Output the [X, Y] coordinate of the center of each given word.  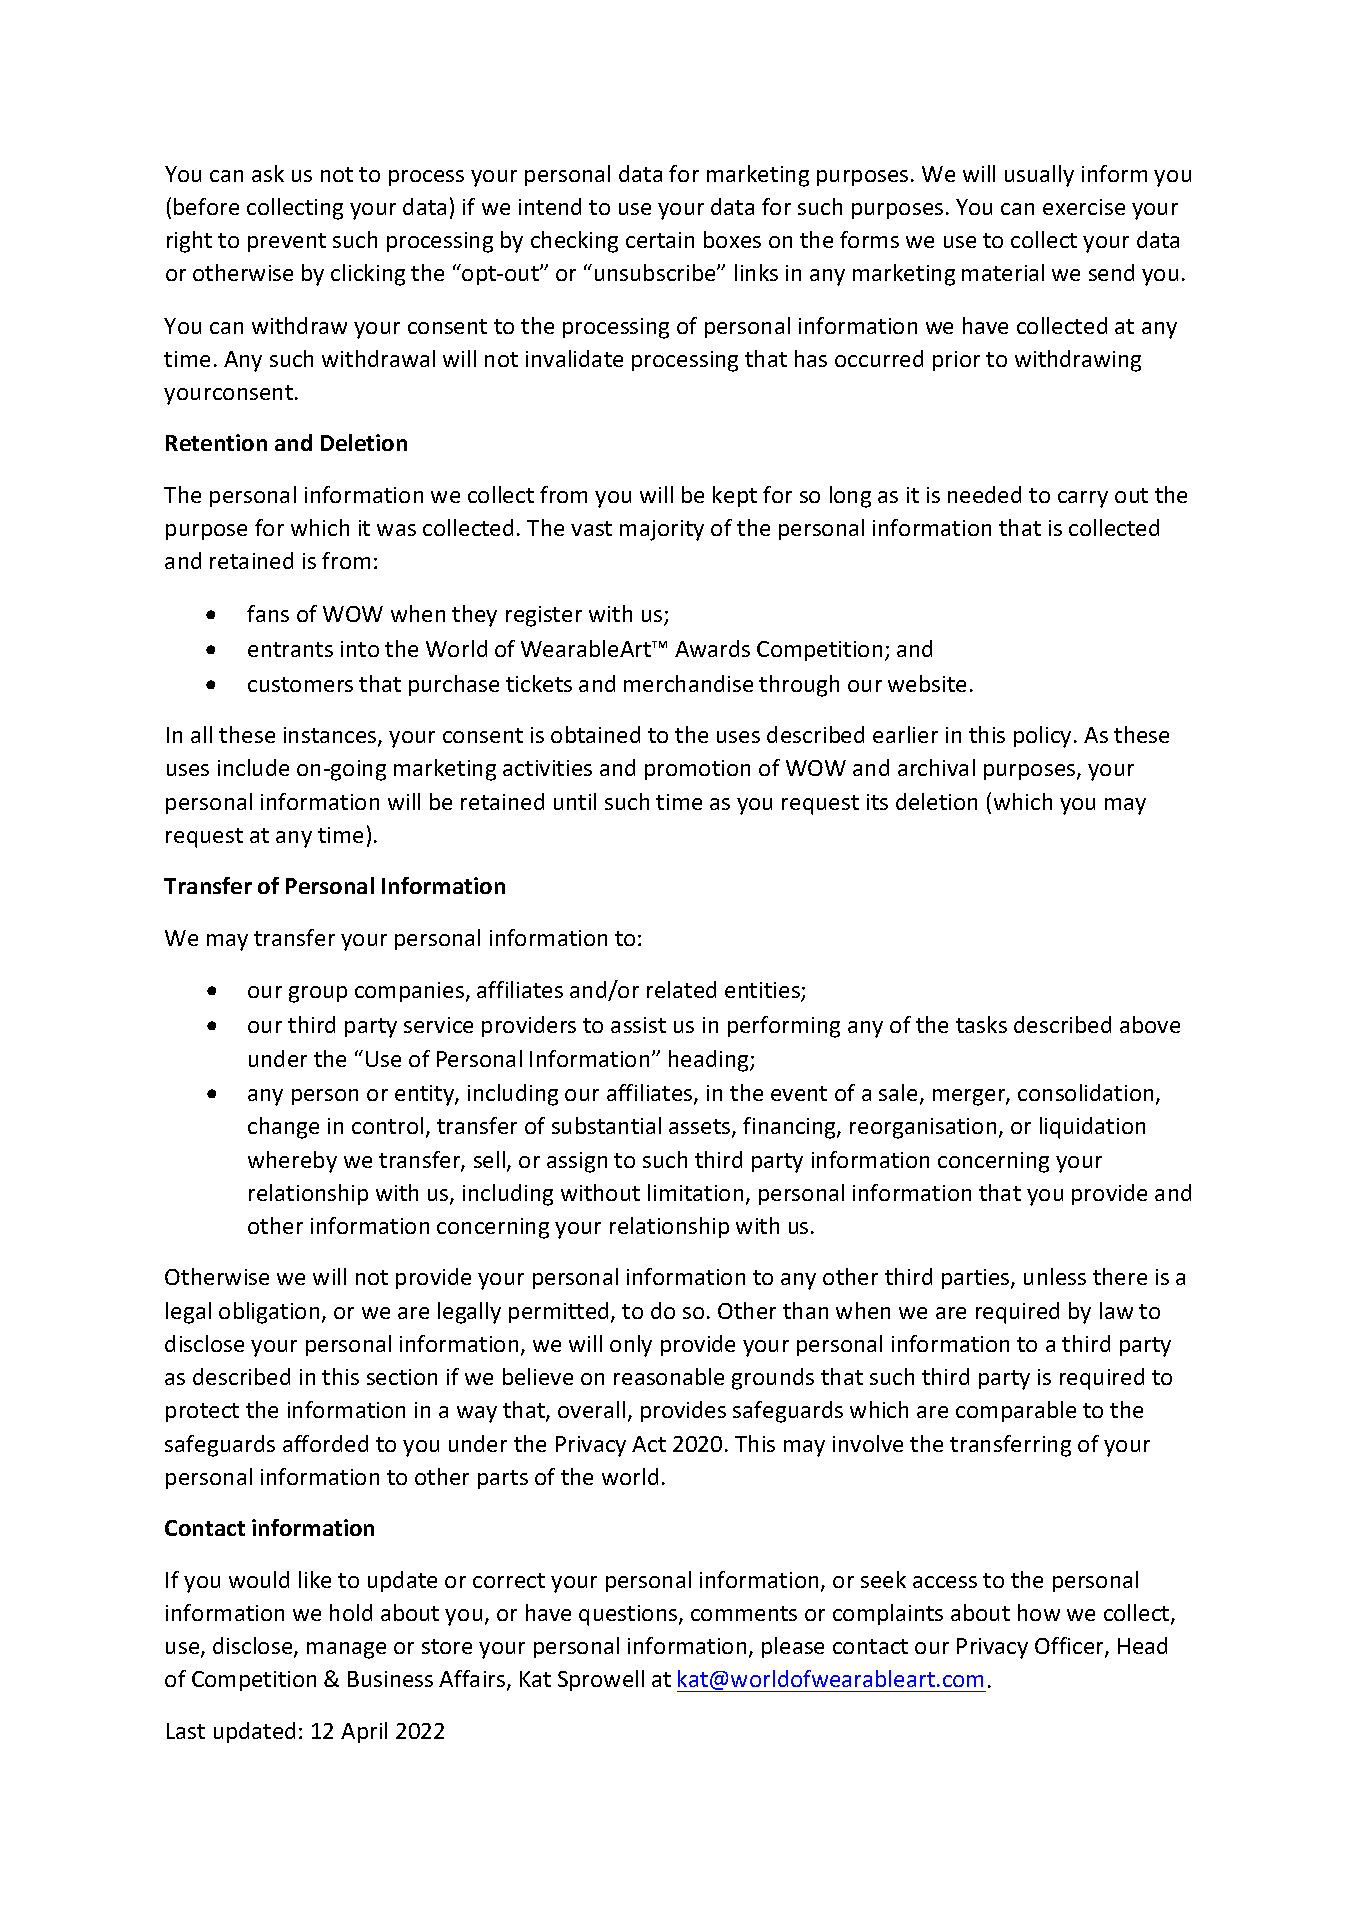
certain [660, 240]
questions [629, 1615]
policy [1042, 737]
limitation [695, 1192]
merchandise [688, 683]
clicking [368, 275]
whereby [292, 1162]
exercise [1084, 207]
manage [346, 1650]
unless [1055, 1276]
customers [300, 684]
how [1039, 1612]
